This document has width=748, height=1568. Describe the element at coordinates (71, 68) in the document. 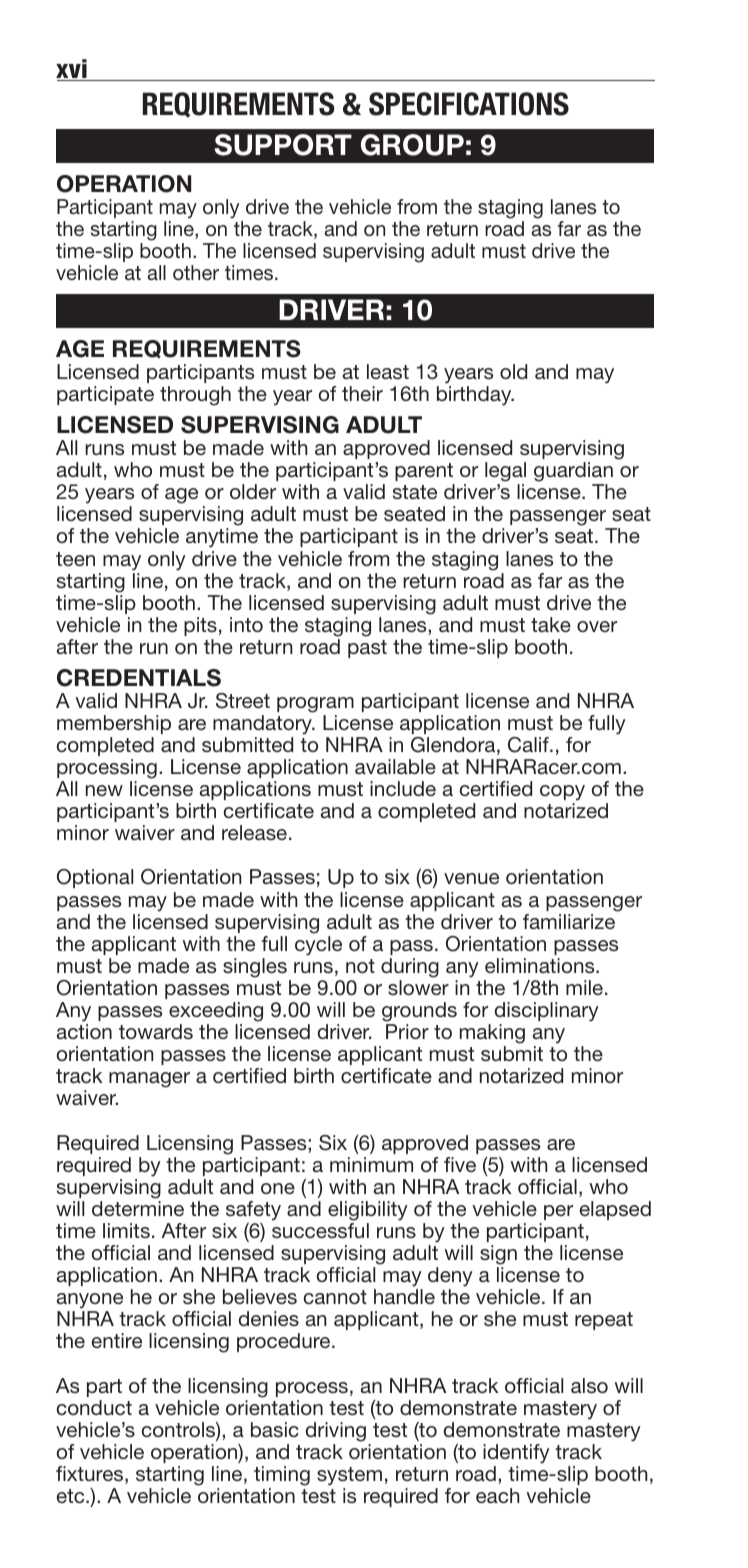

I see `xvi` at that location.
